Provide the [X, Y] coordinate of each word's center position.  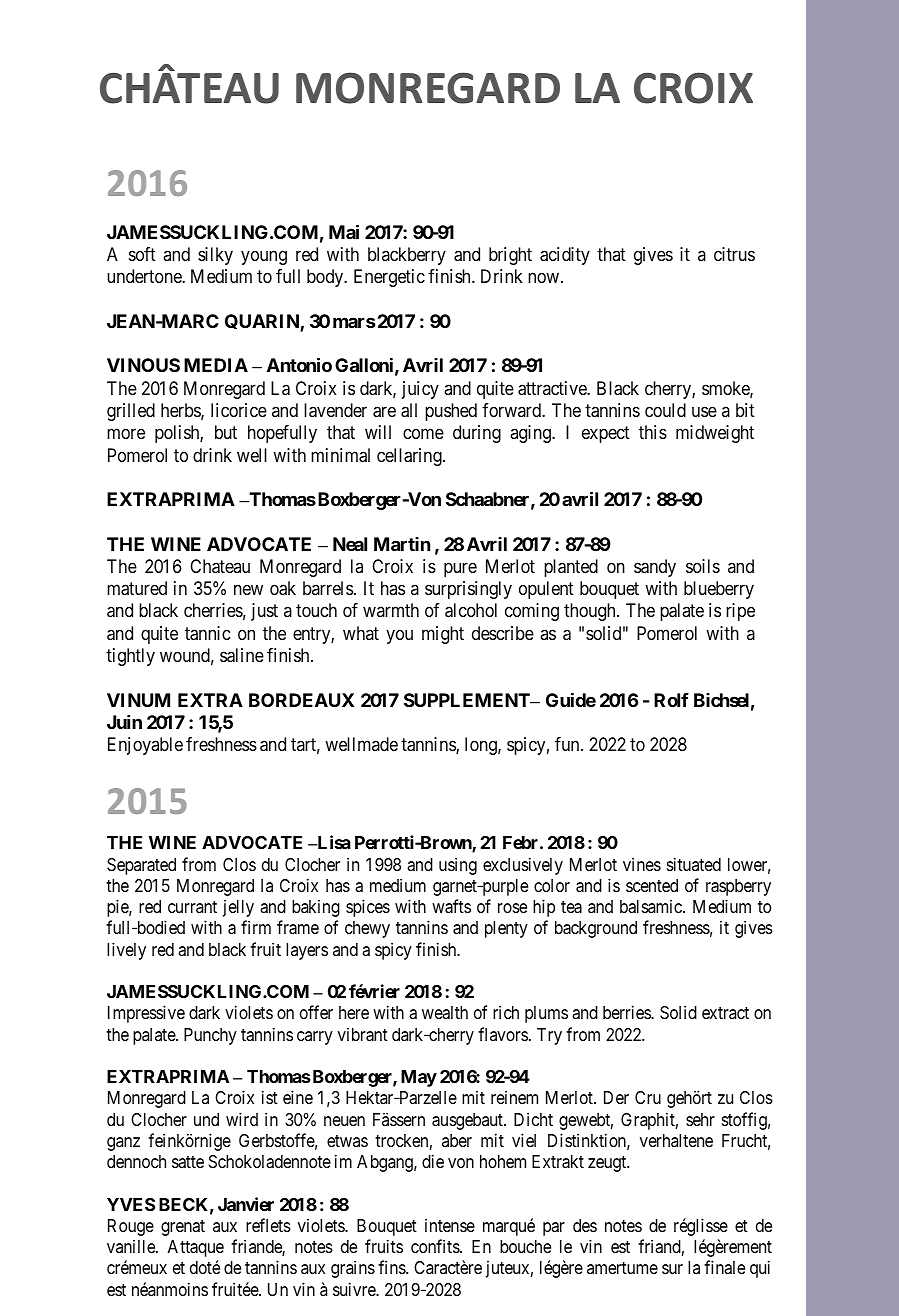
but [226, 432]
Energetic [389, 278]
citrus [734, 254]
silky [215, 256]
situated [694, 864]
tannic [208, 633]
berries [627, 1012]
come [423, 434]
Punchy [210, 1036]
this [653, 432]
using [458, 866]
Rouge [131, 1227]
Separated [141, 866]
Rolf [671, 700]
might [443, 635]
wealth [445, 1013]
